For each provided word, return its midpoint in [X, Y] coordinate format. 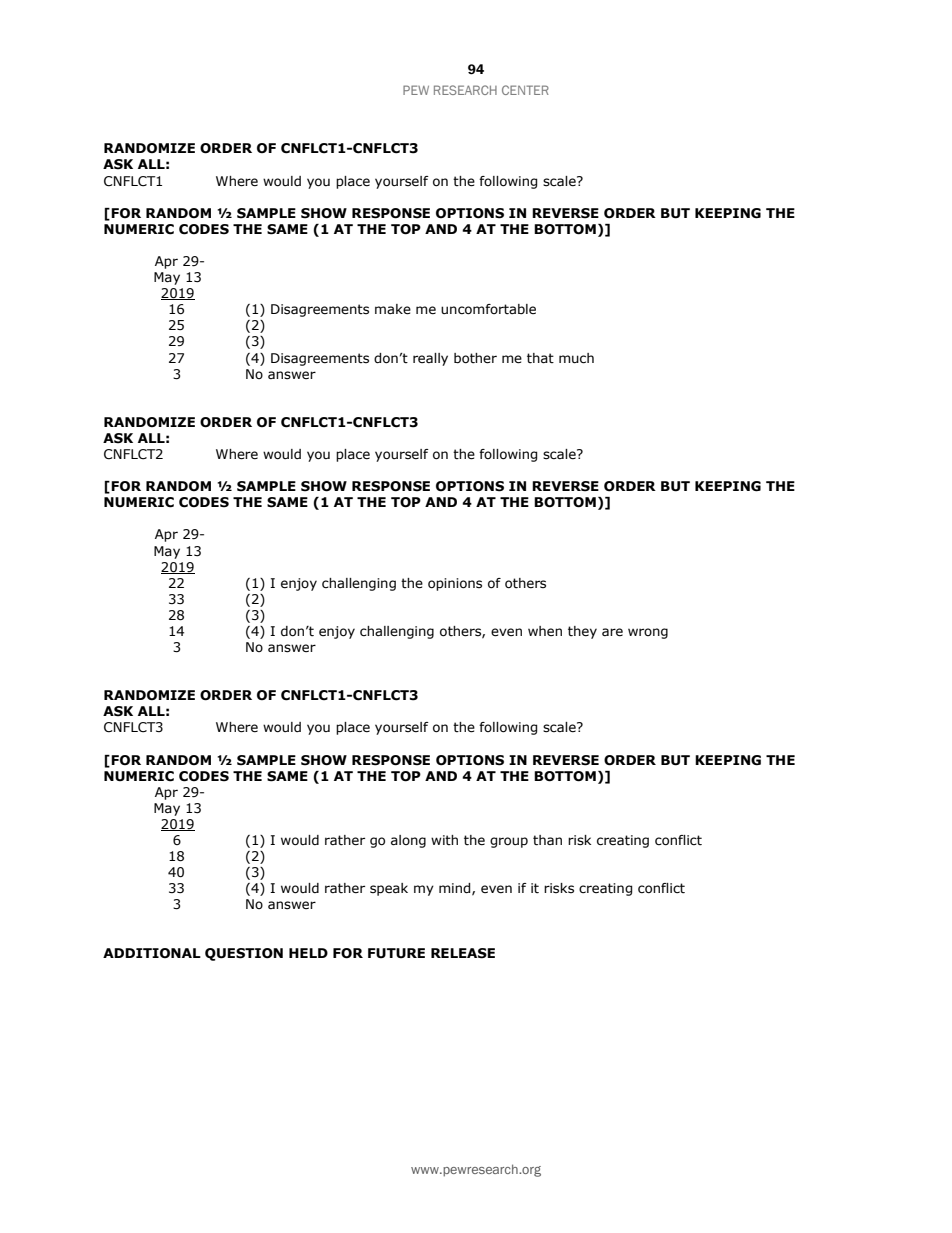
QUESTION [244, 954]
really [430, 359]
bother [475, 358]
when [545, 631]
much [576, 358]
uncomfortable [488, 309]
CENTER [525, 90]
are [612, 632]
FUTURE [396, 953]
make [393, 309]
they [582, 632]
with [444, 840]
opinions [455, 584]
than [547, 840]
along [408, 841]
